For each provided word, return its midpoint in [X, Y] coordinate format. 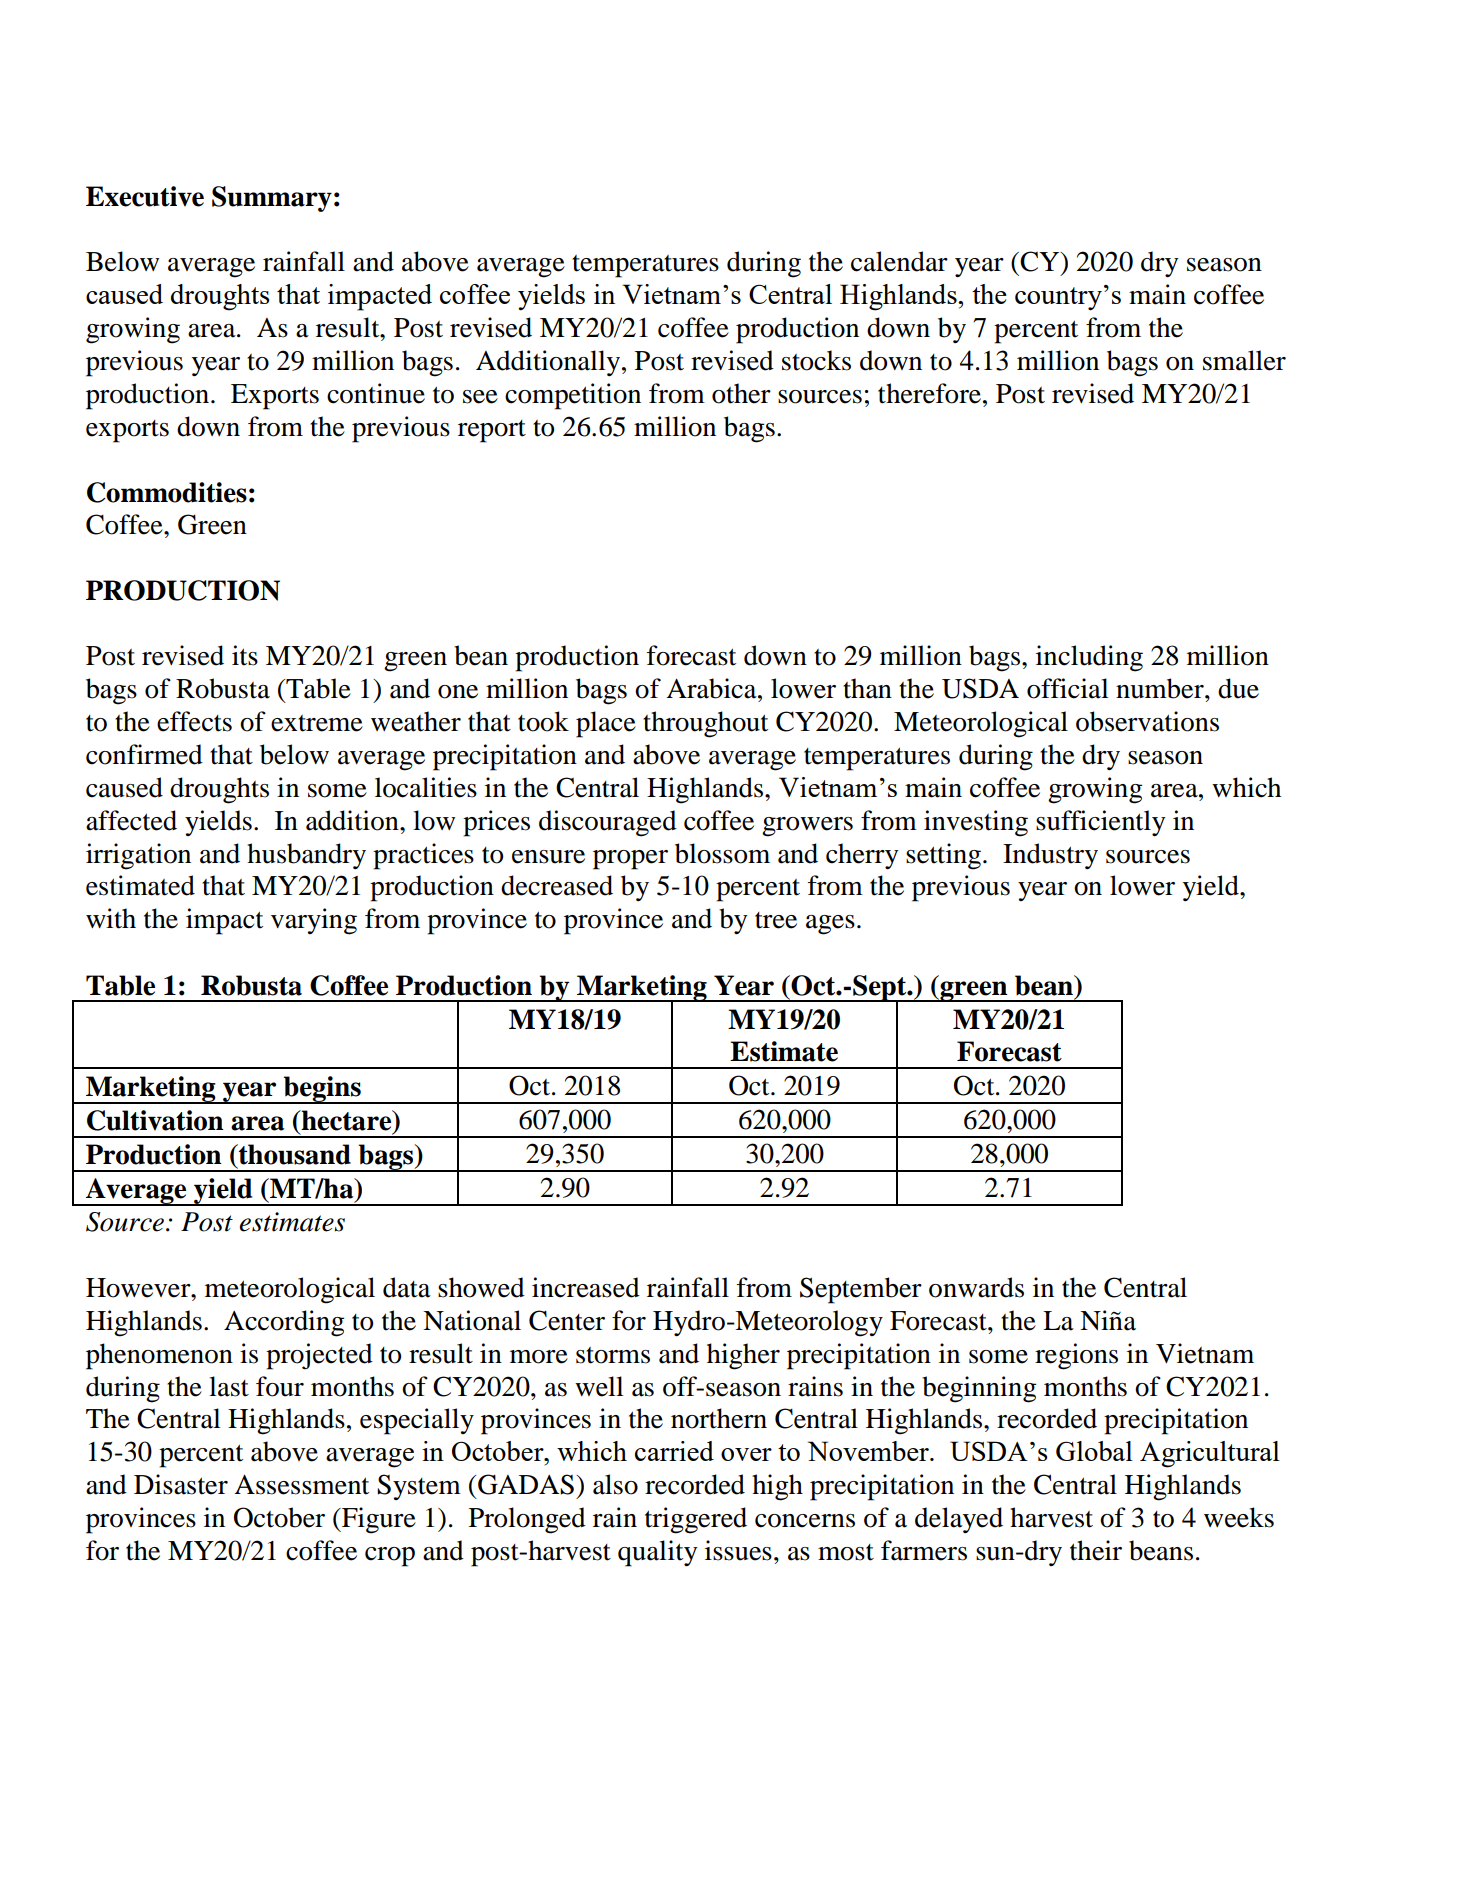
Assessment [301, 1485]
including [1089, 658]
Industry [1050, 856]
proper [630, 860]
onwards [976, 1287]
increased [586, 1287]
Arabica [712, 688]
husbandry [306, 856]
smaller [1244, 360]
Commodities [167, 492]
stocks [816, 360]
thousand [294, 1154]
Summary [272, 199]
